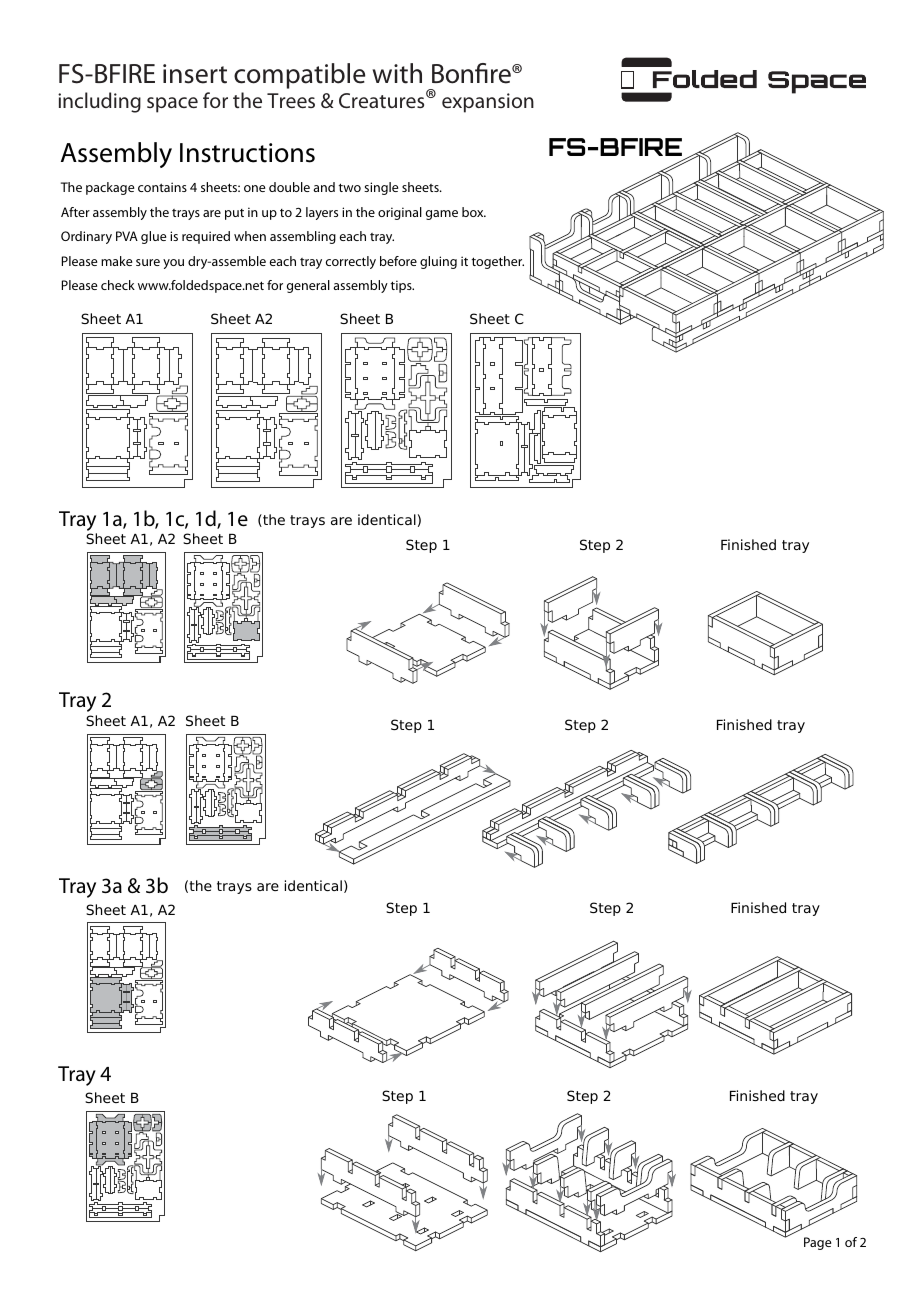 The height and width of the image is (1308, 924). Describe the element at coordinates (488, 103) in the image. I see `expansion` at that location.
